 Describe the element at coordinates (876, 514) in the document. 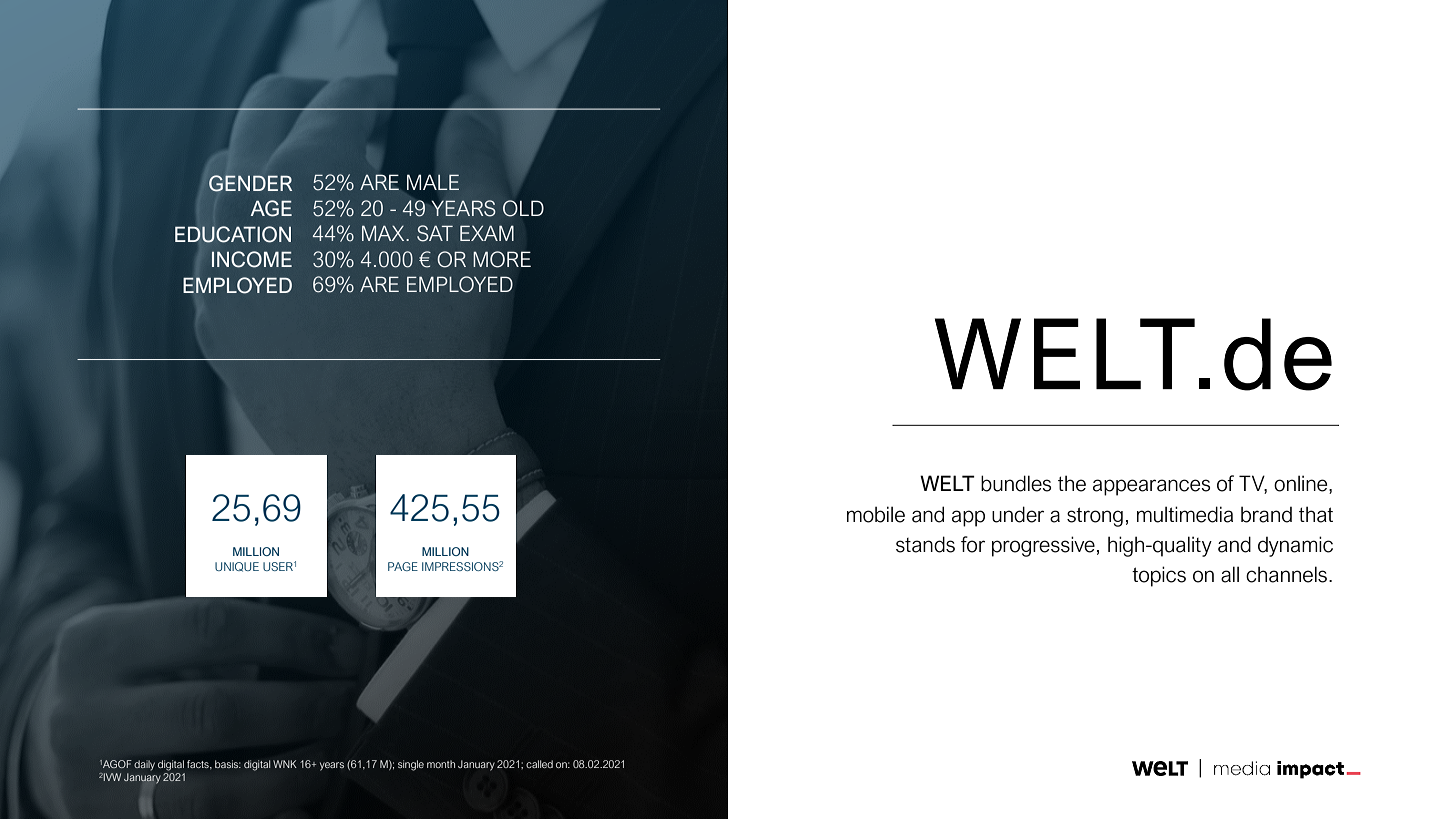

I see `mobile` at that location.
